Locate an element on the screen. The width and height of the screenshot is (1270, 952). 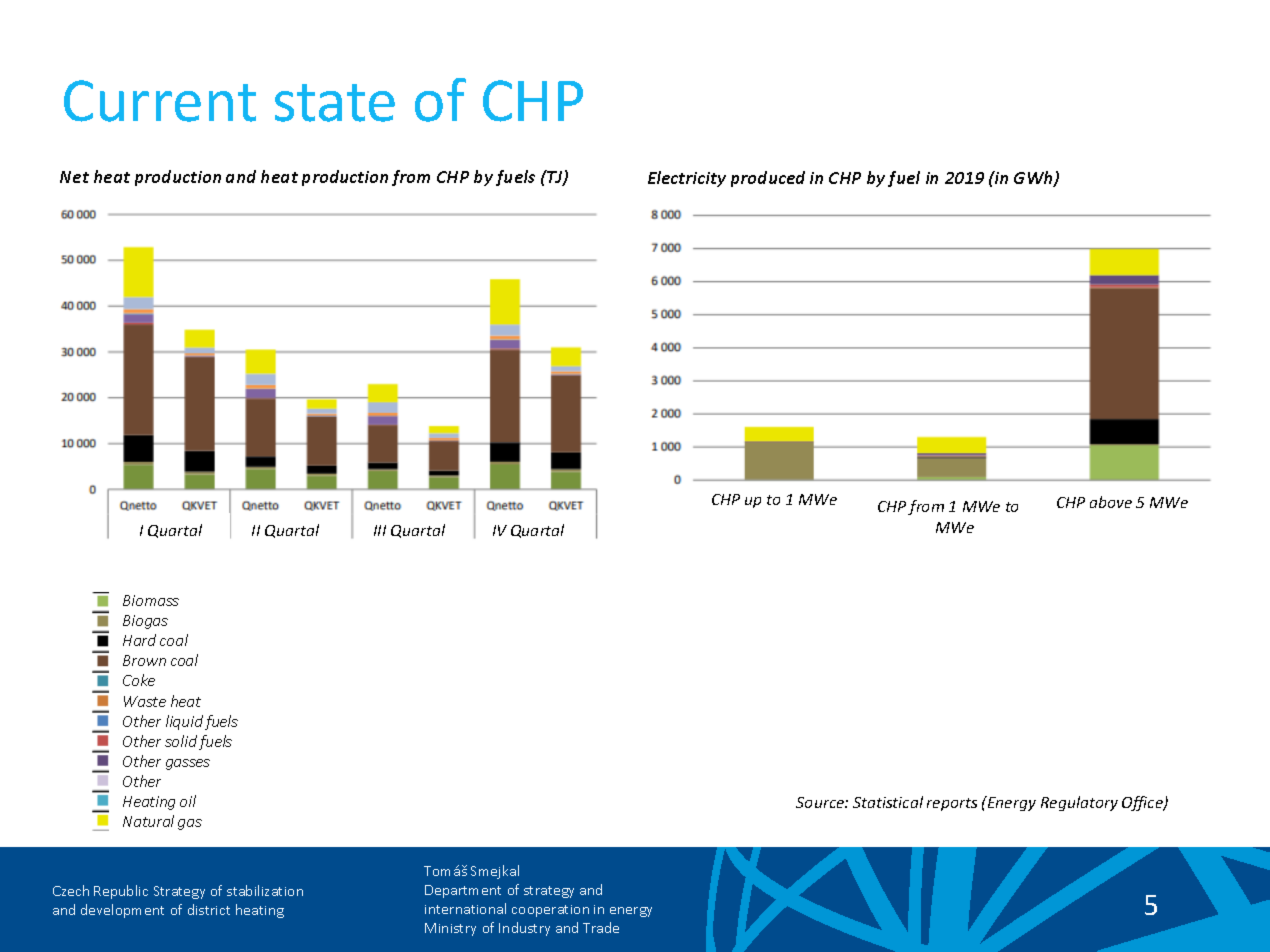
Regulatory is located at coordinates (1079, 803).
